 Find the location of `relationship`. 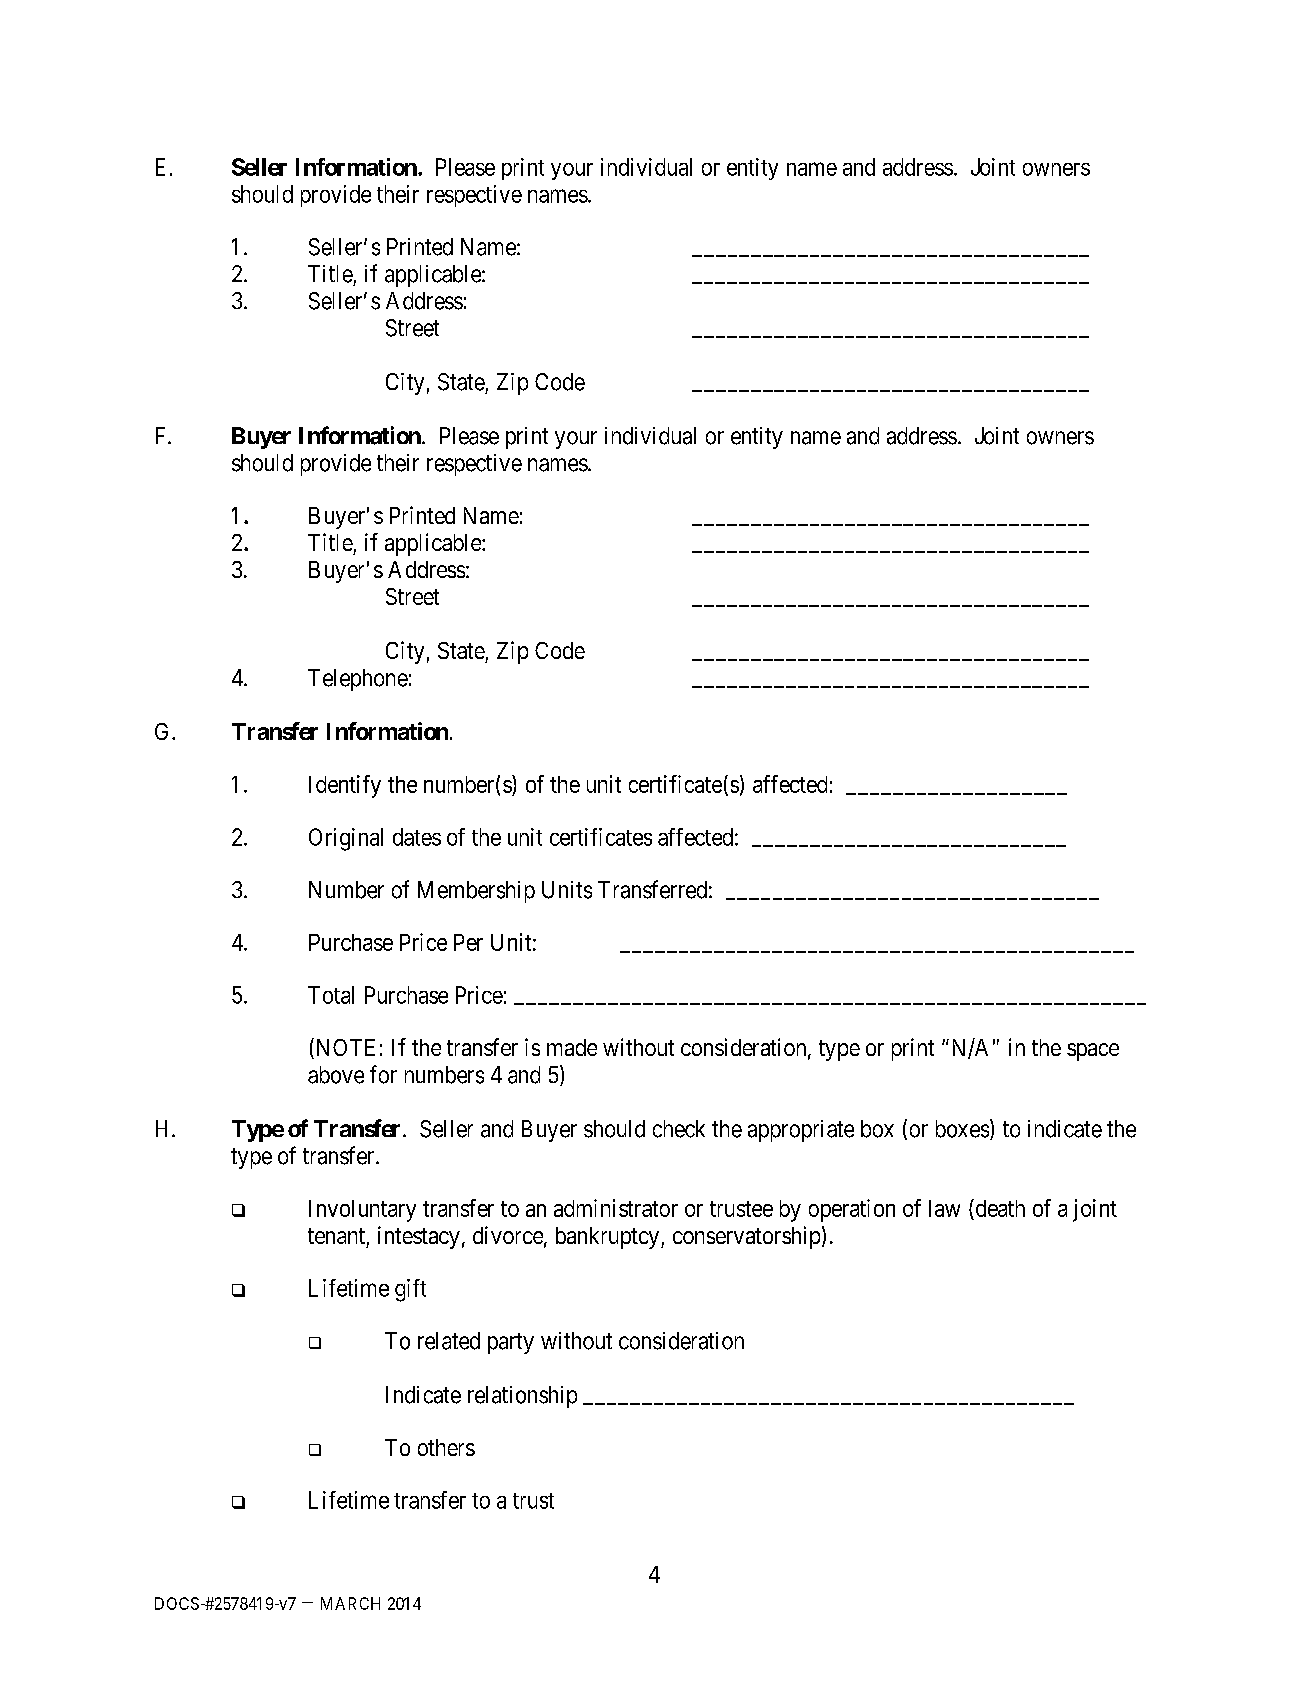

relationship is located at coordinates (522, 1397).
